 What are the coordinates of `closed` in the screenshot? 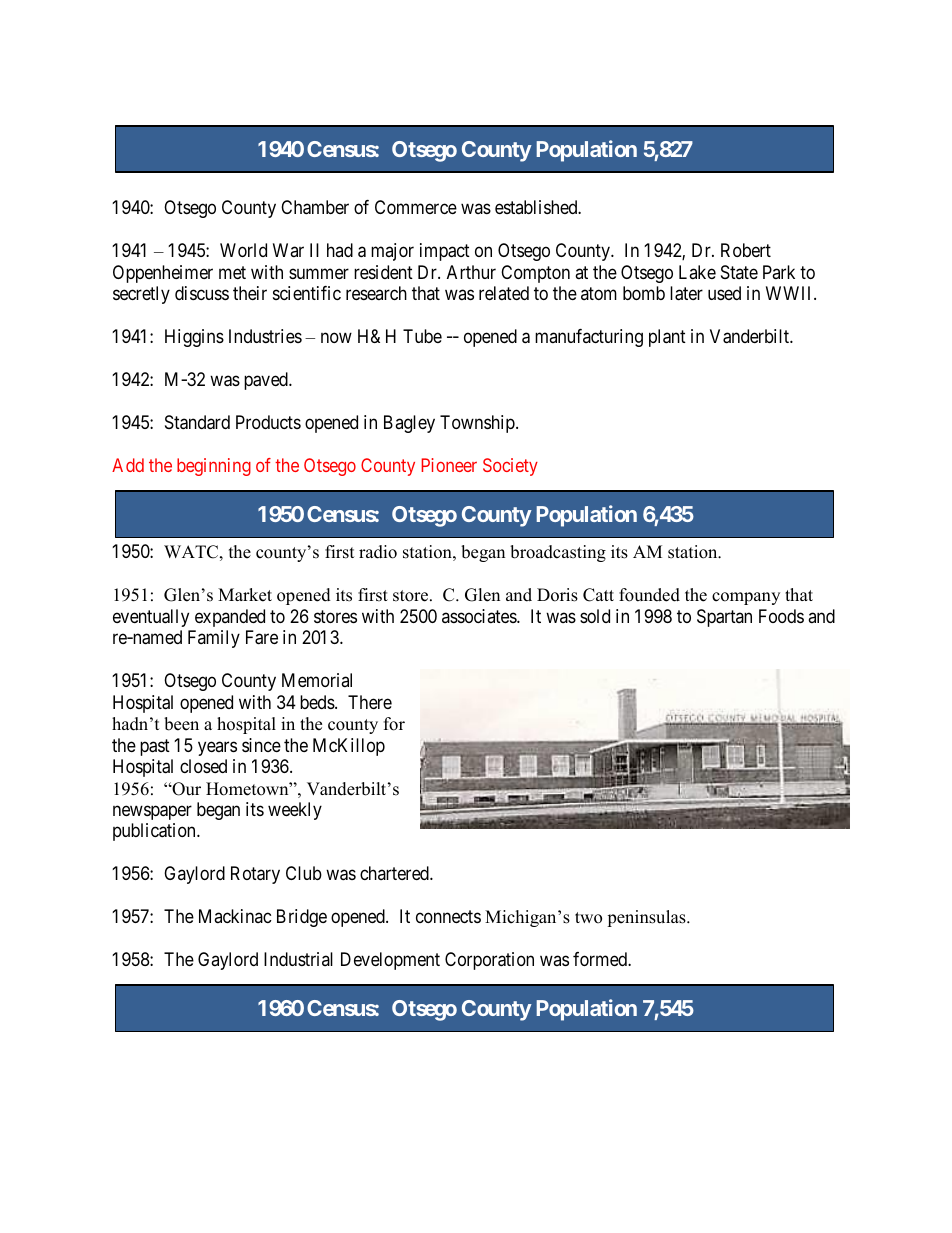 It's located at (203, 766).
